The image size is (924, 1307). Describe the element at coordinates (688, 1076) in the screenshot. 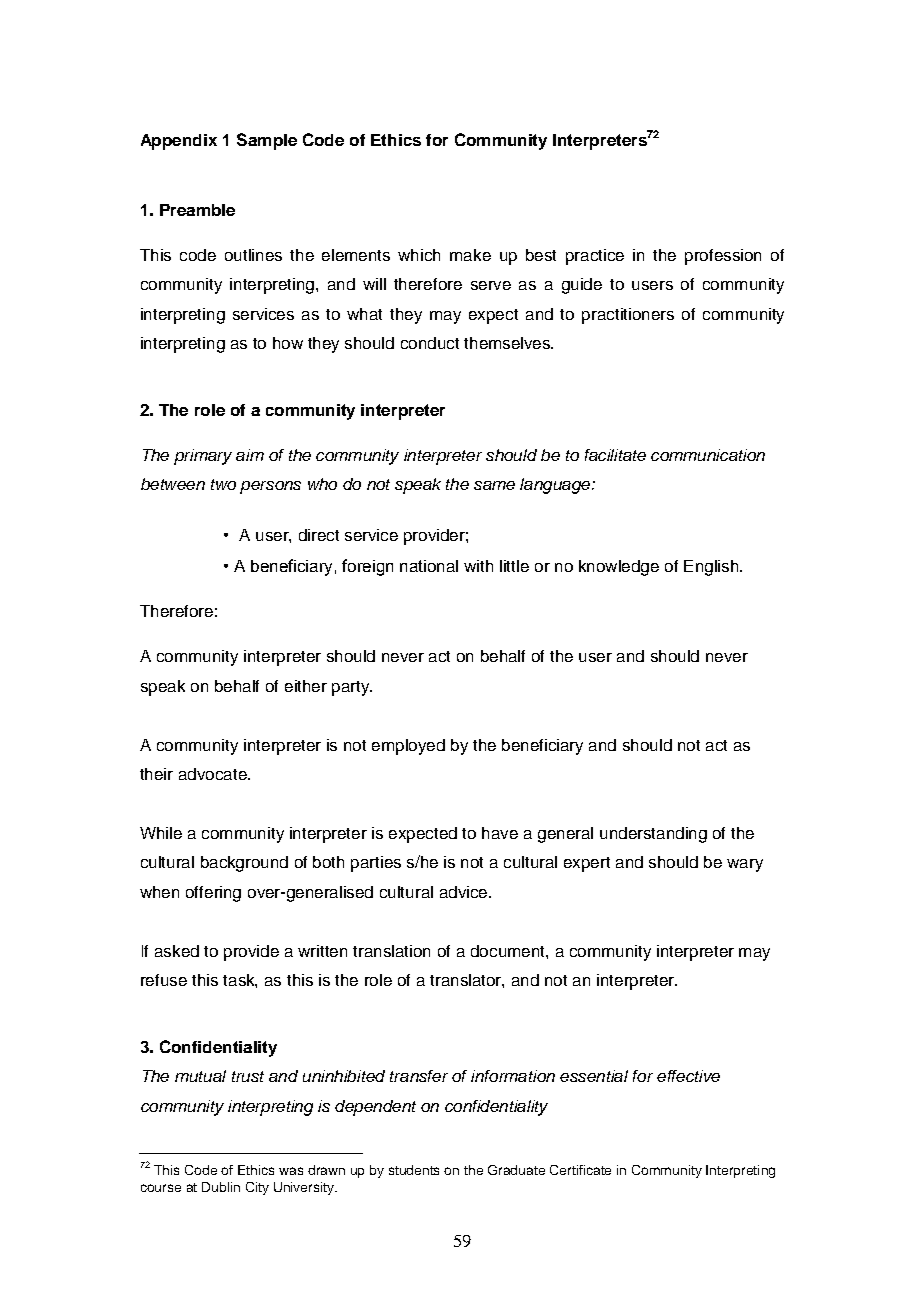

I see `effective` at that location.
